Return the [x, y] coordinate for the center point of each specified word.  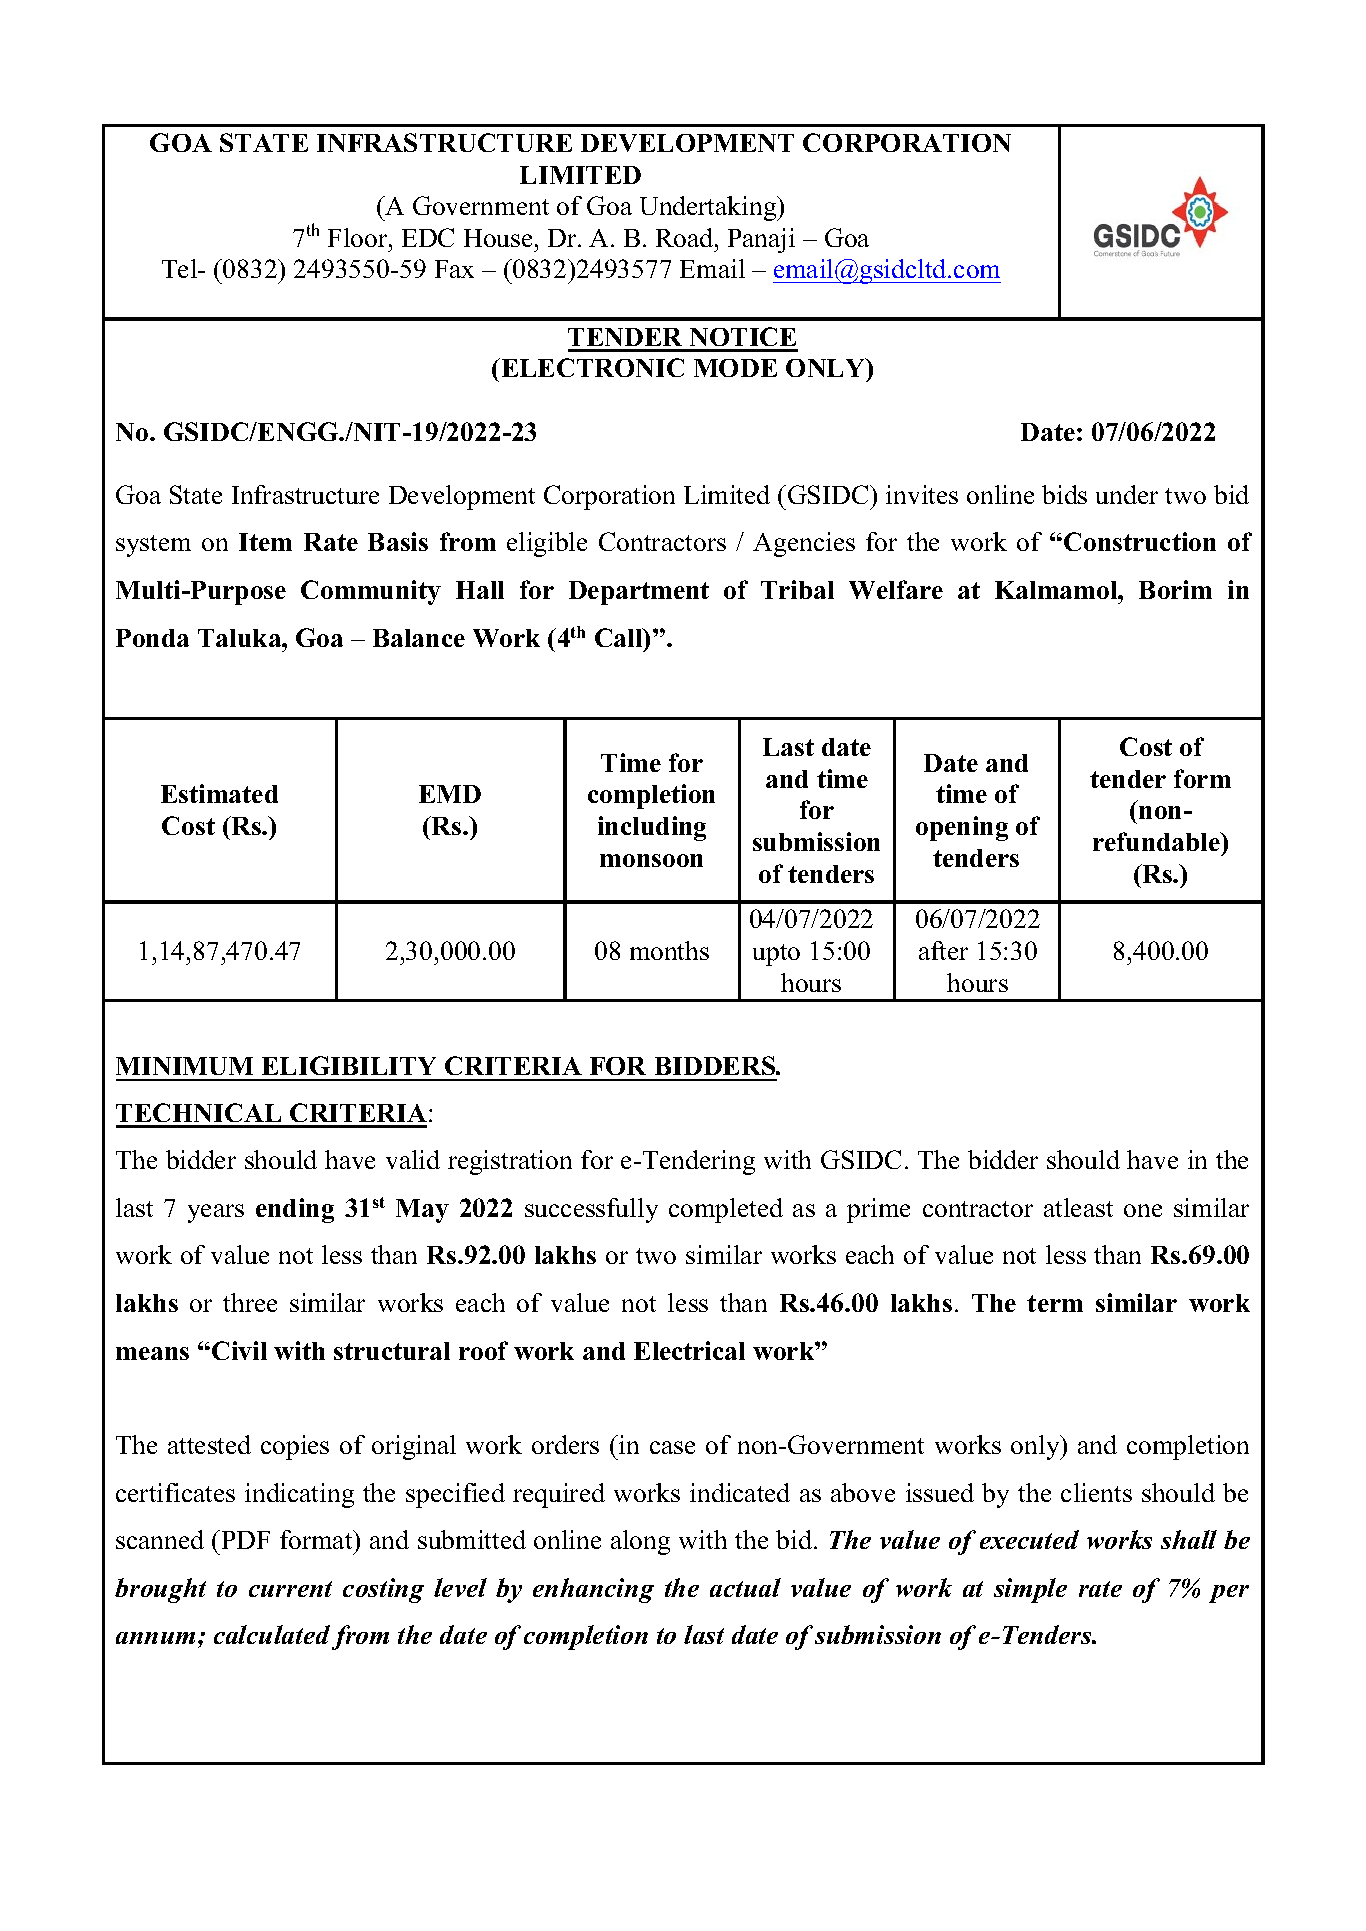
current [290, 1589]
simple [1030, 1590]
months [669, 950]
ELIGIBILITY [349, 1065]
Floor [359, 237]
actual [745, 1587]
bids [1064, 494]
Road [686, 237]
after [943, 950]
